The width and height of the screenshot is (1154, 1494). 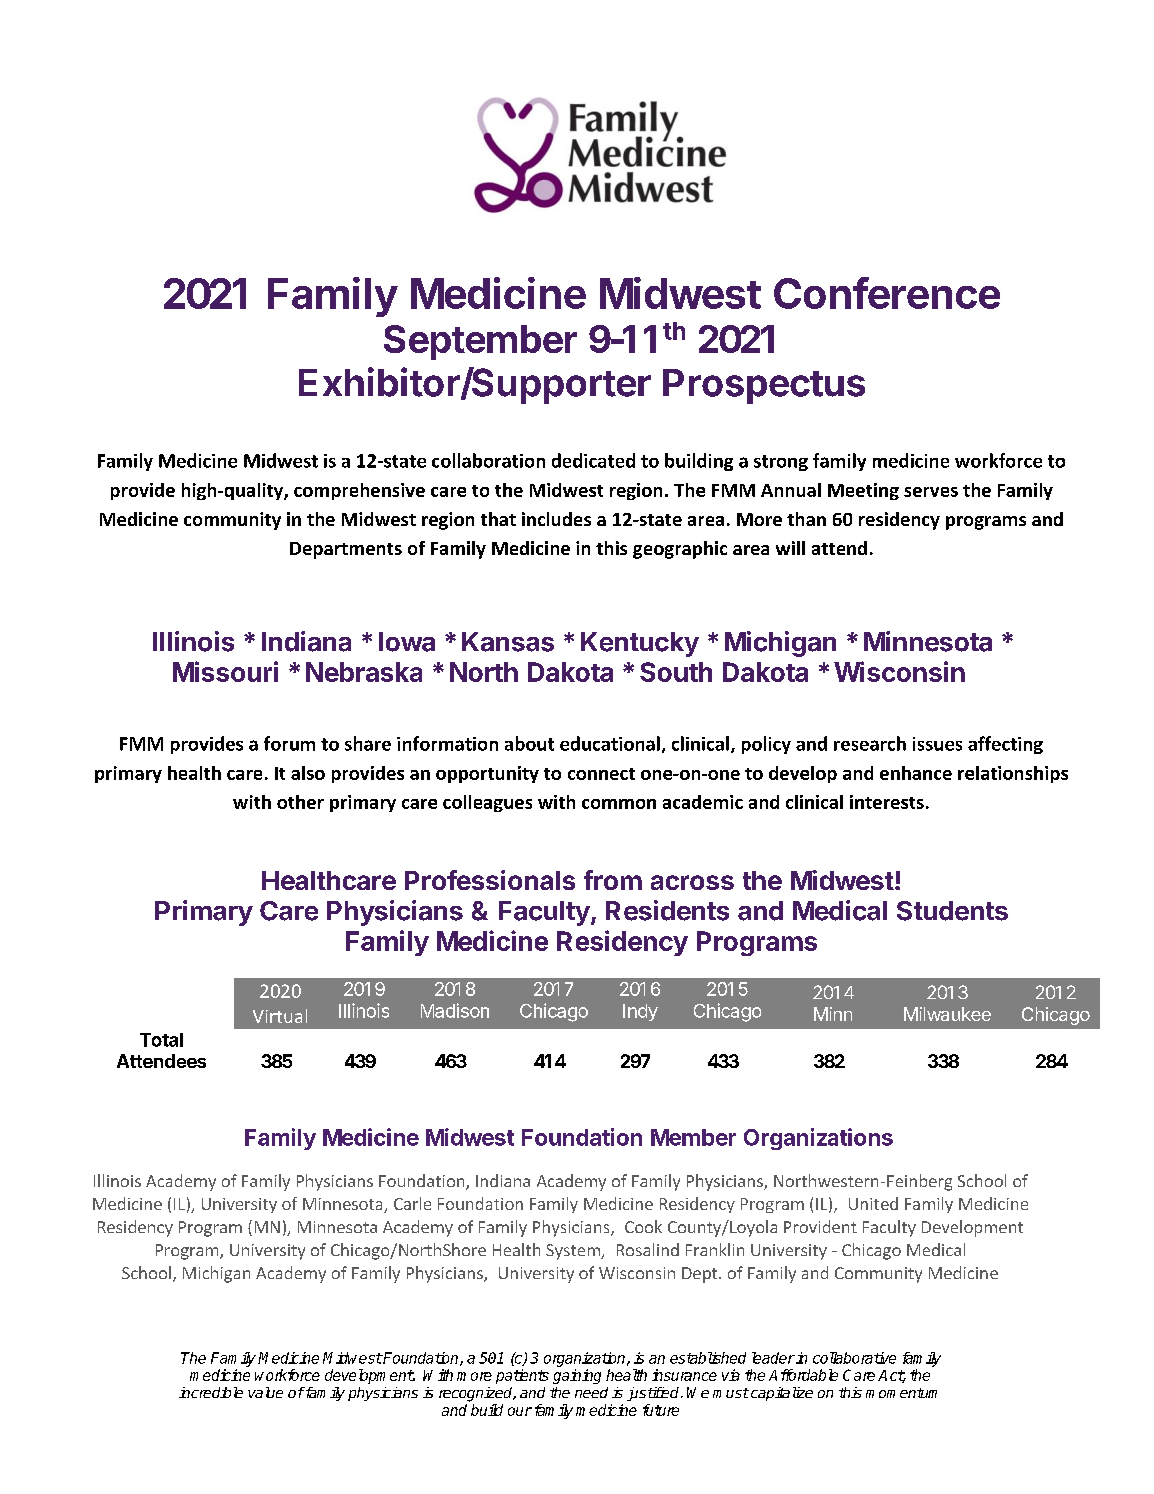 I want to click on Conference, so click(x=887, y=293).
